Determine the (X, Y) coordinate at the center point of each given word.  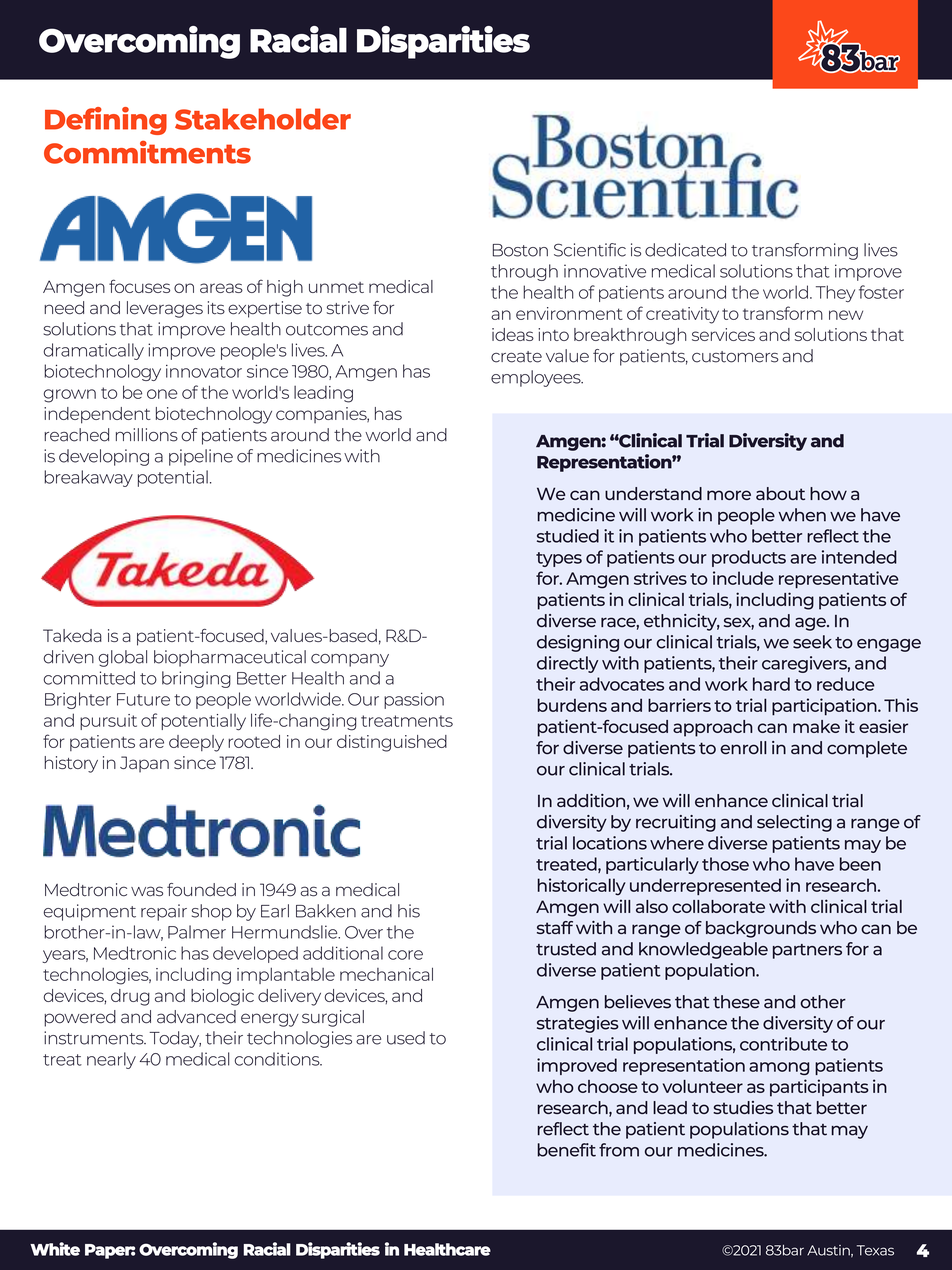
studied (568, 536)
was (147, 891)
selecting (794, 823)
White (55, 1249)
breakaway (88, 478)
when (802, 515)
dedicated (685, 250)
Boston (520, 250)
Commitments (147, 152)
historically (582, 887)
